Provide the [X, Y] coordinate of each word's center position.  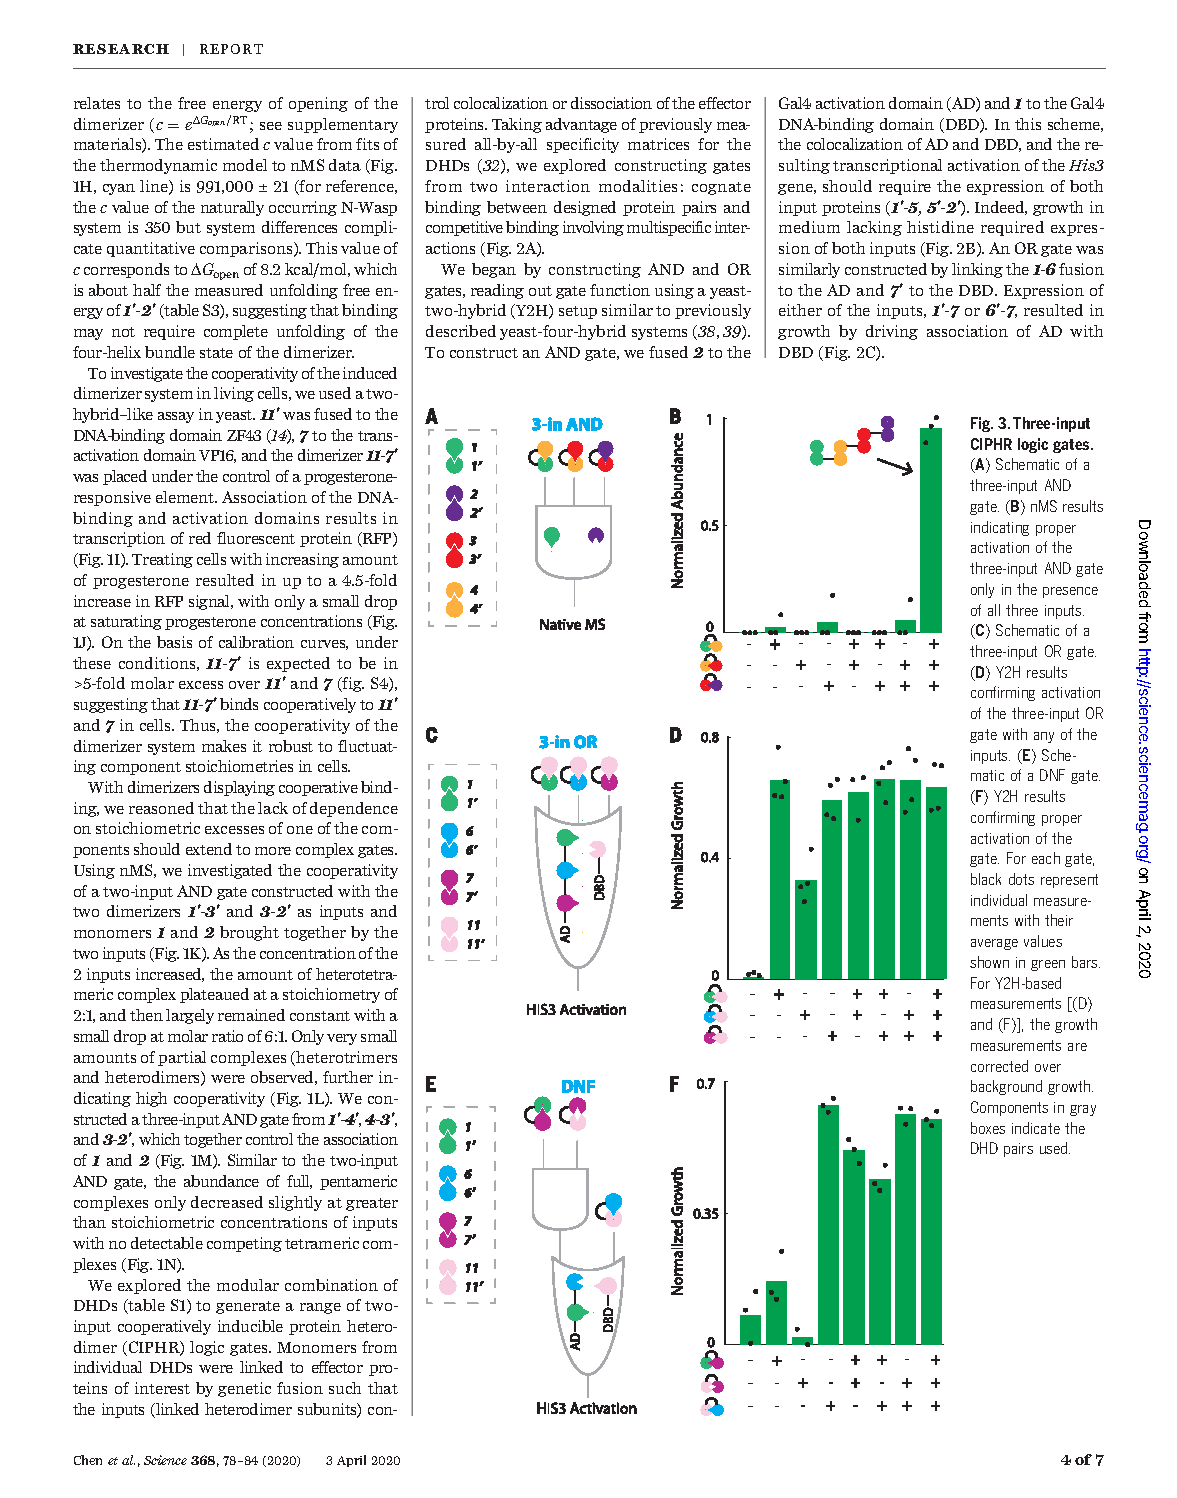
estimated [223, 144]
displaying [239, 788]
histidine [940, 227]
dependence [354, 809]
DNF [1052, 775]
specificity [583, 145]
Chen [88, 1460]
